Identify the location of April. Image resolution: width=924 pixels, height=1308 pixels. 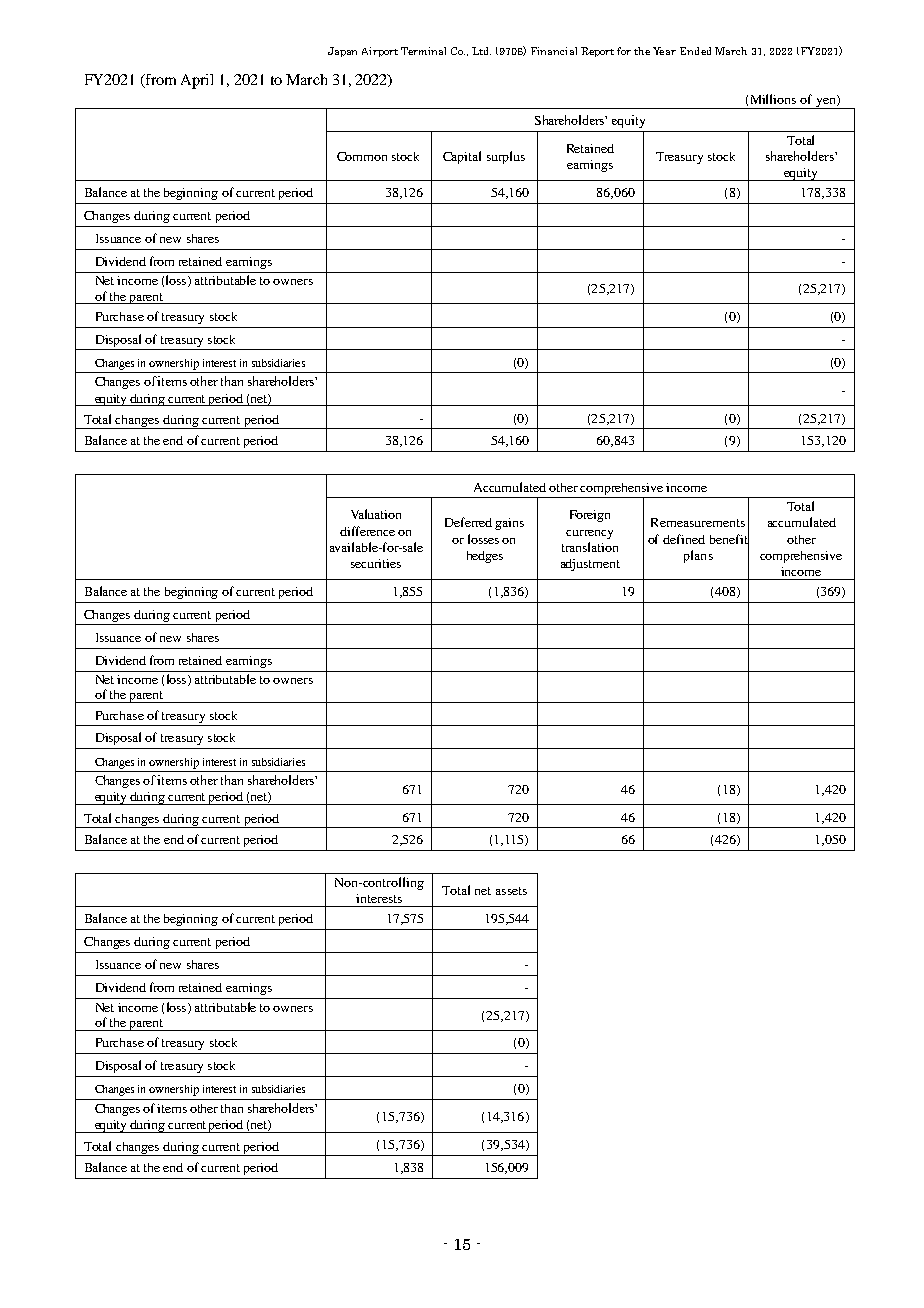
(197, 81).
